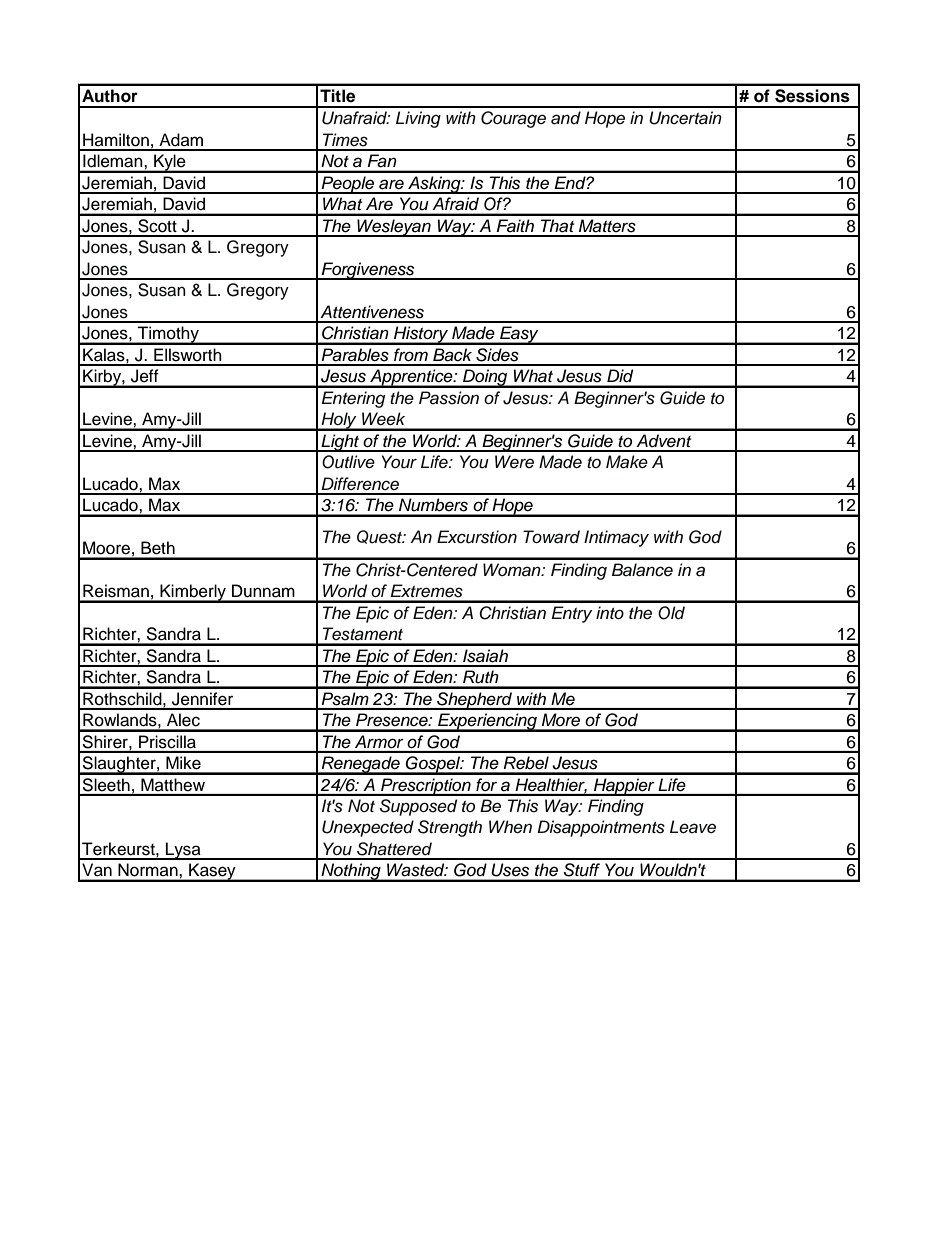  What do you see at coordinates (170, 163) in the page?
I see `Kyle` at bounding box center [170, 163].
